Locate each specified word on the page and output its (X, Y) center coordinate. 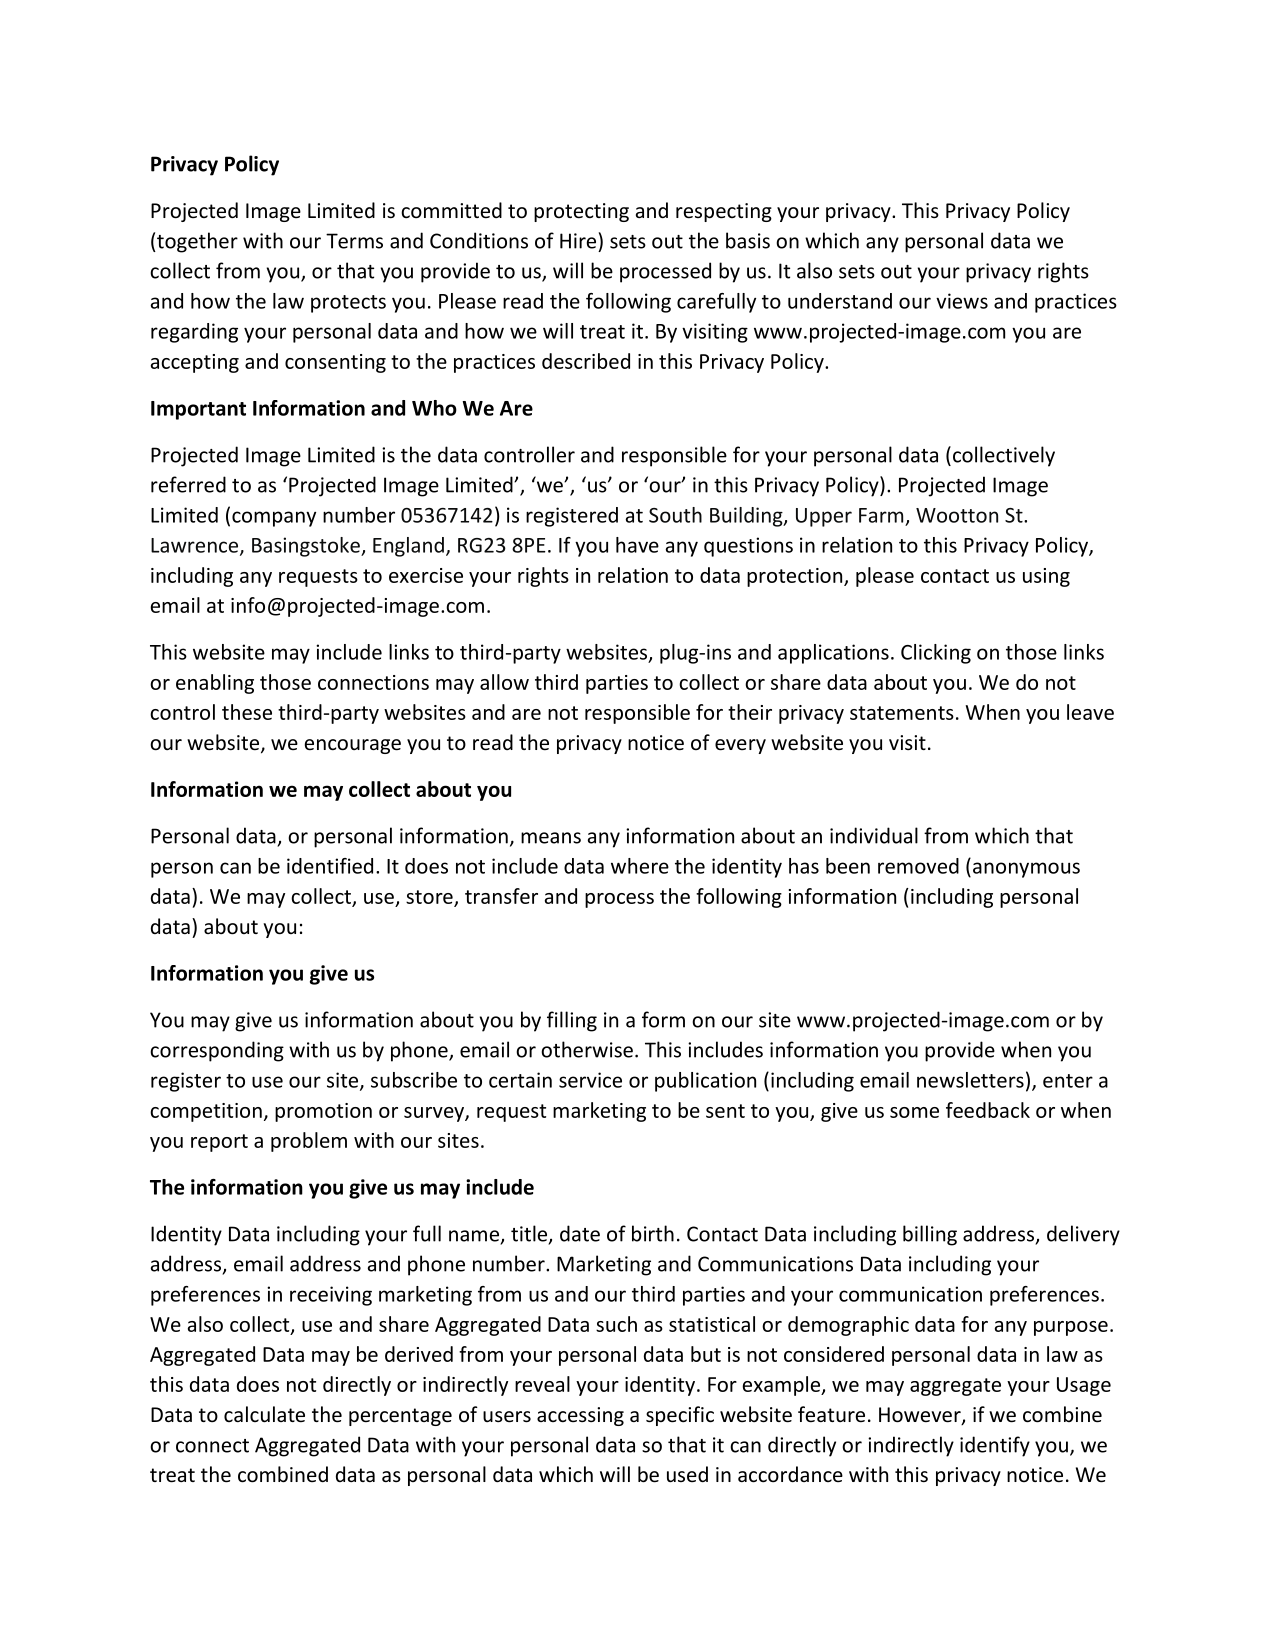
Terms (354, 241)
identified (330, 866)
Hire (578, 241)
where (640, 866)
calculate (264, 1414)
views (962, 301)
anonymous (1026, 870)
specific (680, 1416)
